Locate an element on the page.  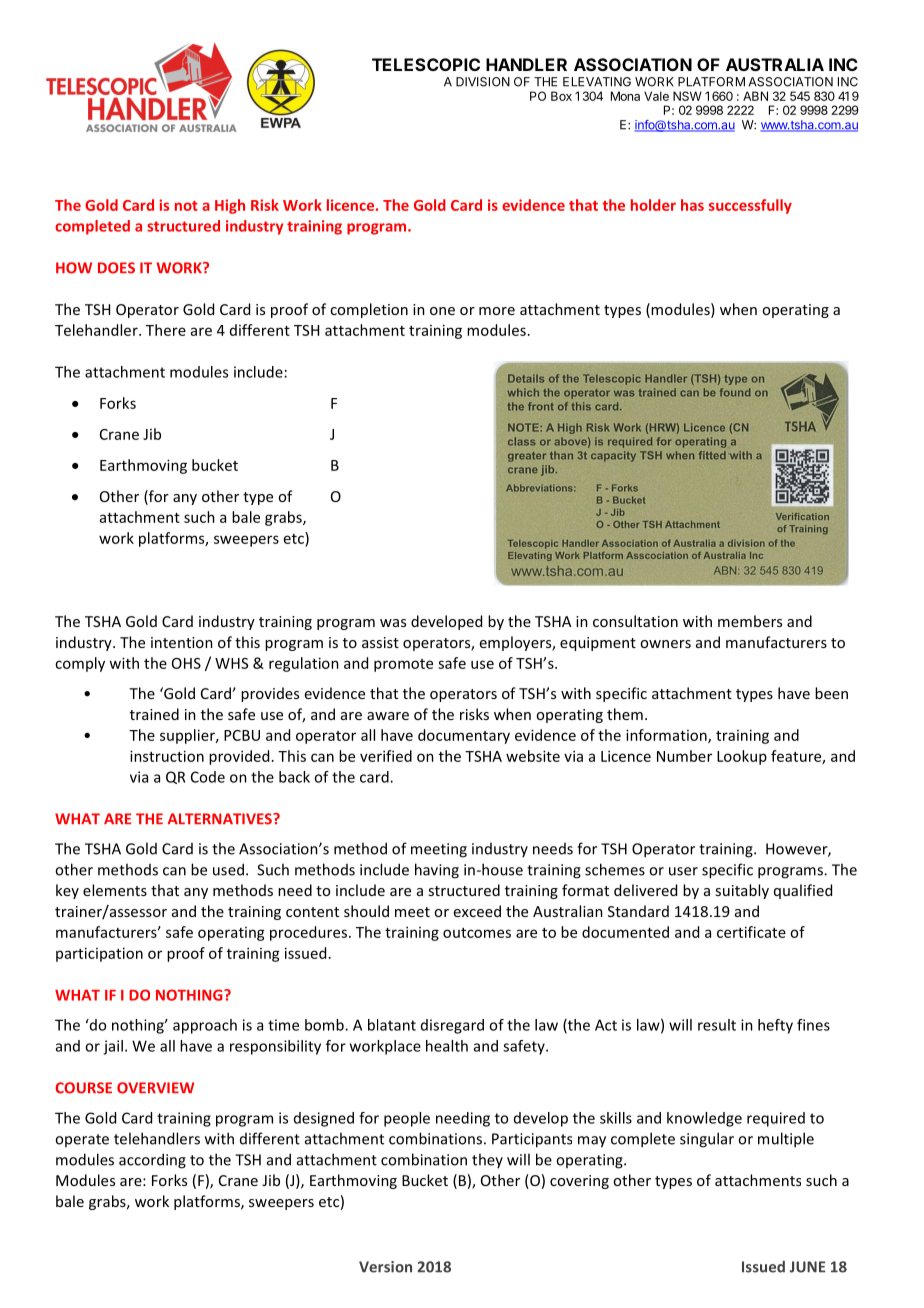
according is located at coordinates (152, 1161).
